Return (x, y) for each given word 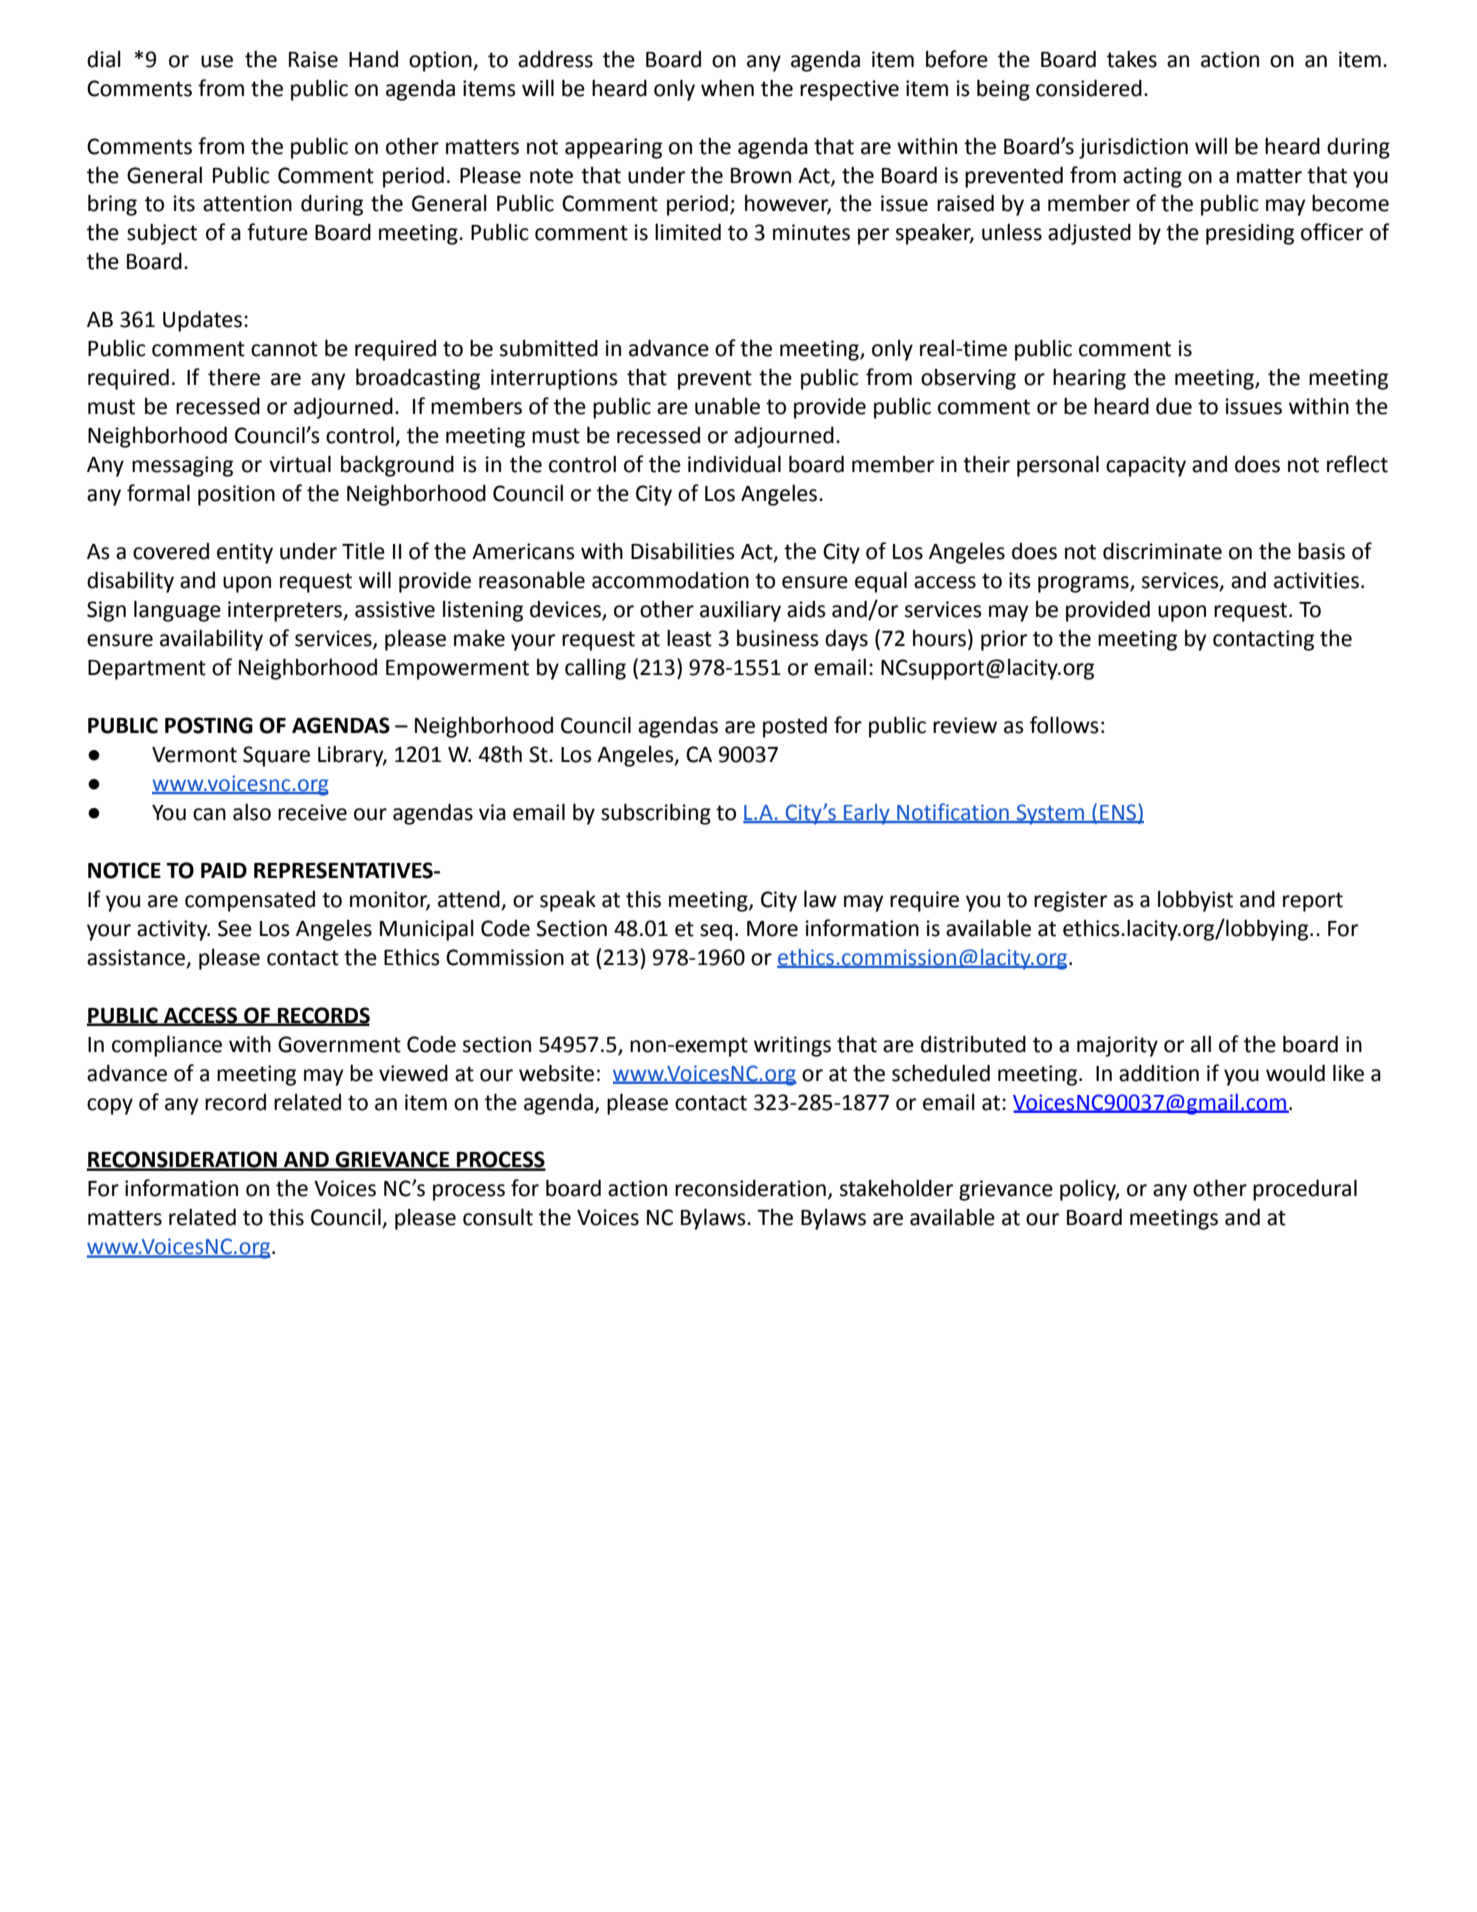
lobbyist (1195, 901)
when (727, 88)
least (689, 638)
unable (727, 406)
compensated (250, 901)
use (217, 61)
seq (716, 932)
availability (211, 640)
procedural (1305, 1190)
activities (1316, 580)
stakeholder (896, 1188)
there (234, 377)
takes (1132, 59)
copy (110, 1106)
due (1174, 406)
